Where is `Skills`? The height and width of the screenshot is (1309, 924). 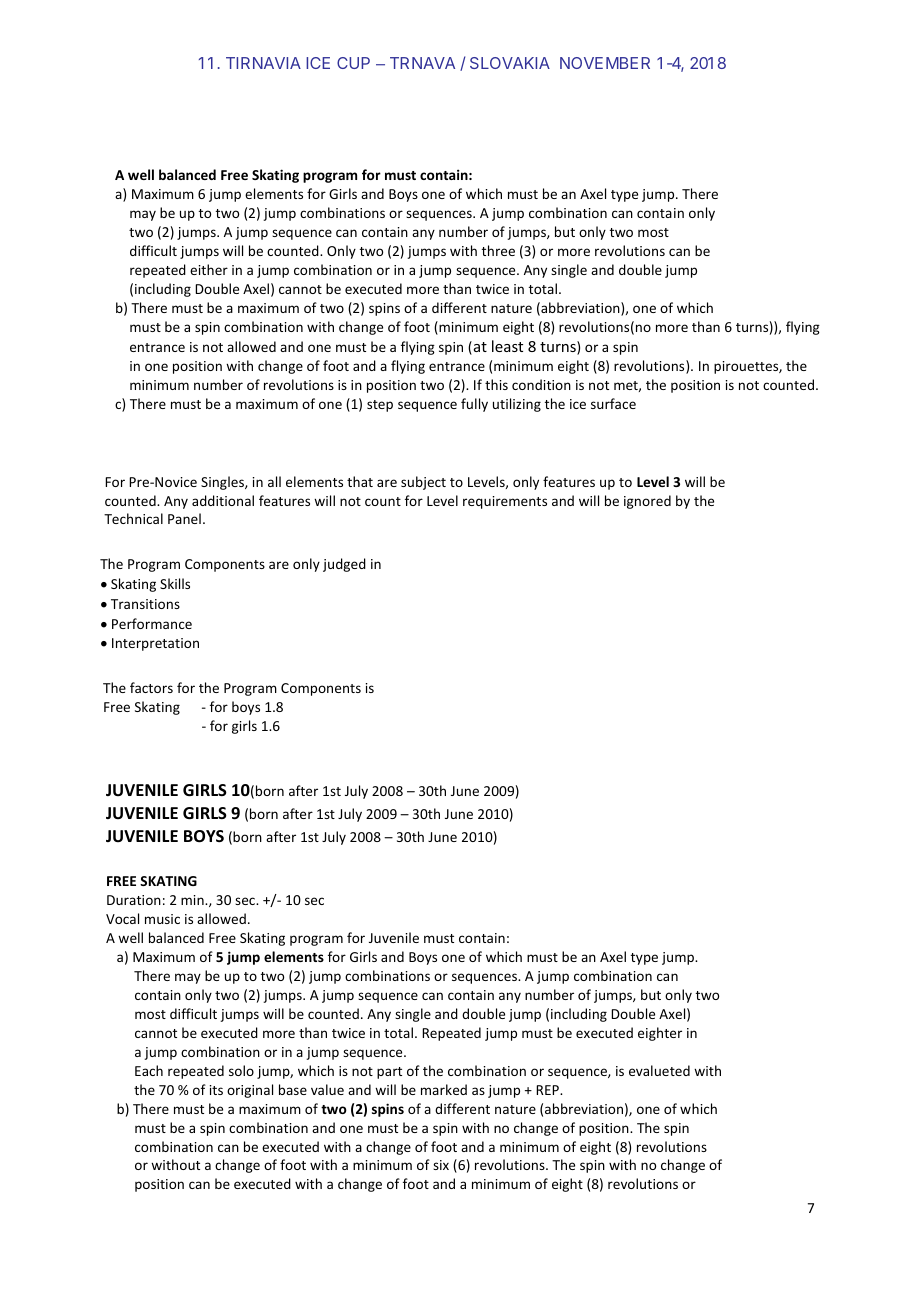
Skills is located at coordinates (175, 583).
